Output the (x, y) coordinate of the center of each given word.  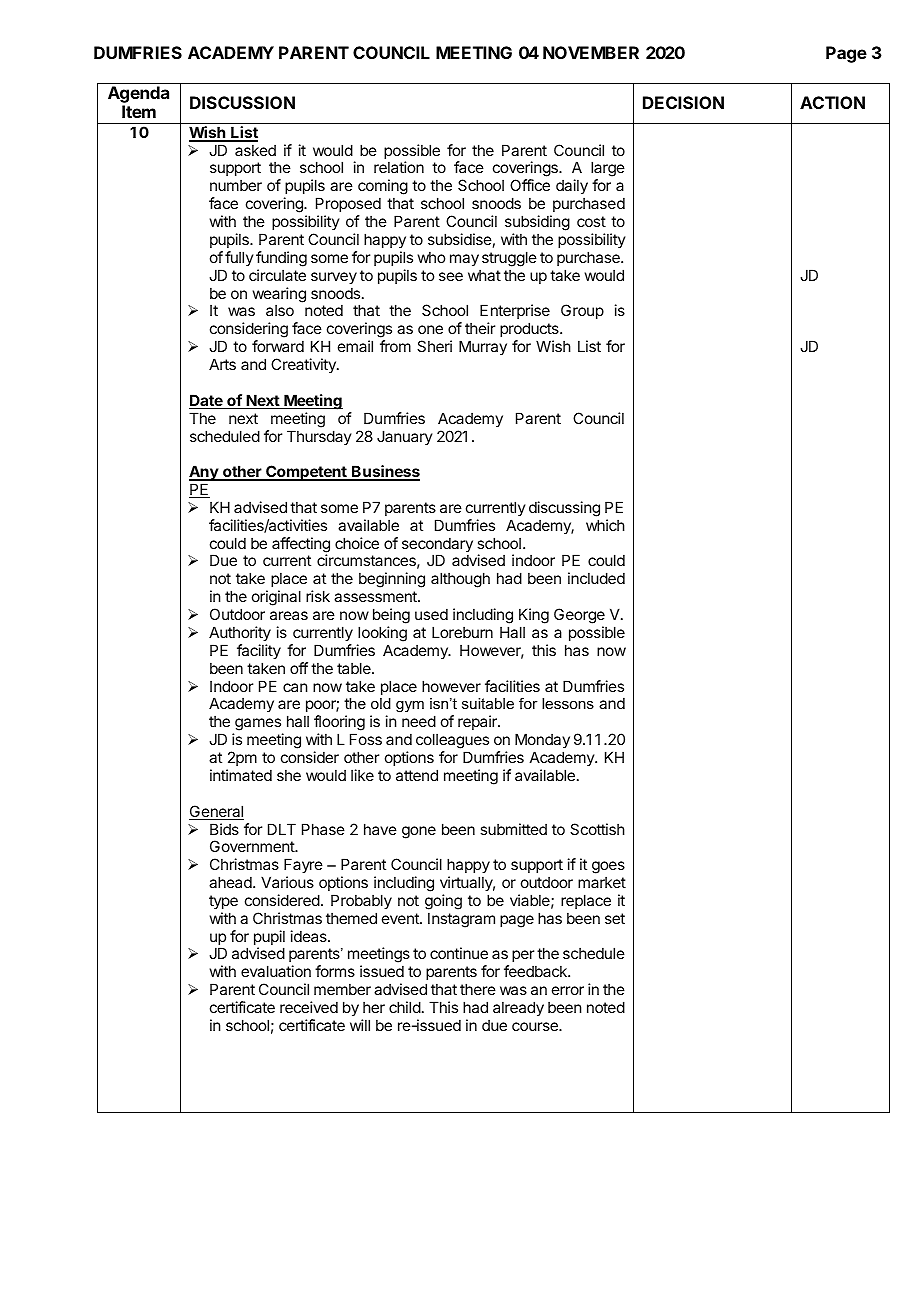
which (605, 525)
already (518, 1008)
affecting (301, 546)
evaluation (276, 971)
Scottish (597, 829)
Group (582, 311)
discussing (564, 509)
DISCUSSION (242, 102)
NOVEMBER (591, 52)
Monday (542, 740)
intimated (241, 775)
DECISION (683, 102)
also (280, 310)
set (615, 918)
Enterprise (515, 313)
